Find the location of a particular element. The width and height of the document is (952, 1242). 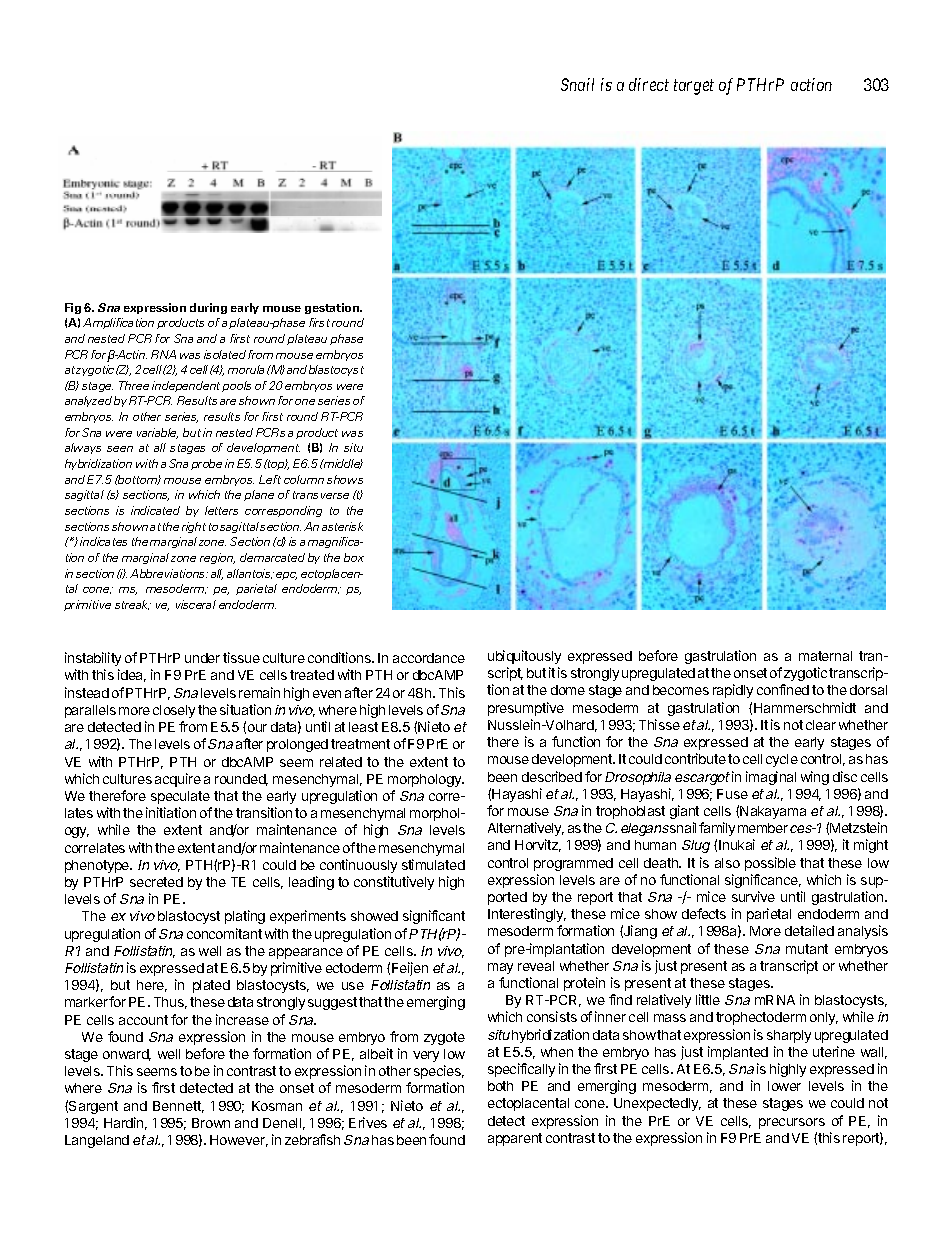

clear is located at coordinates (821, 725).
